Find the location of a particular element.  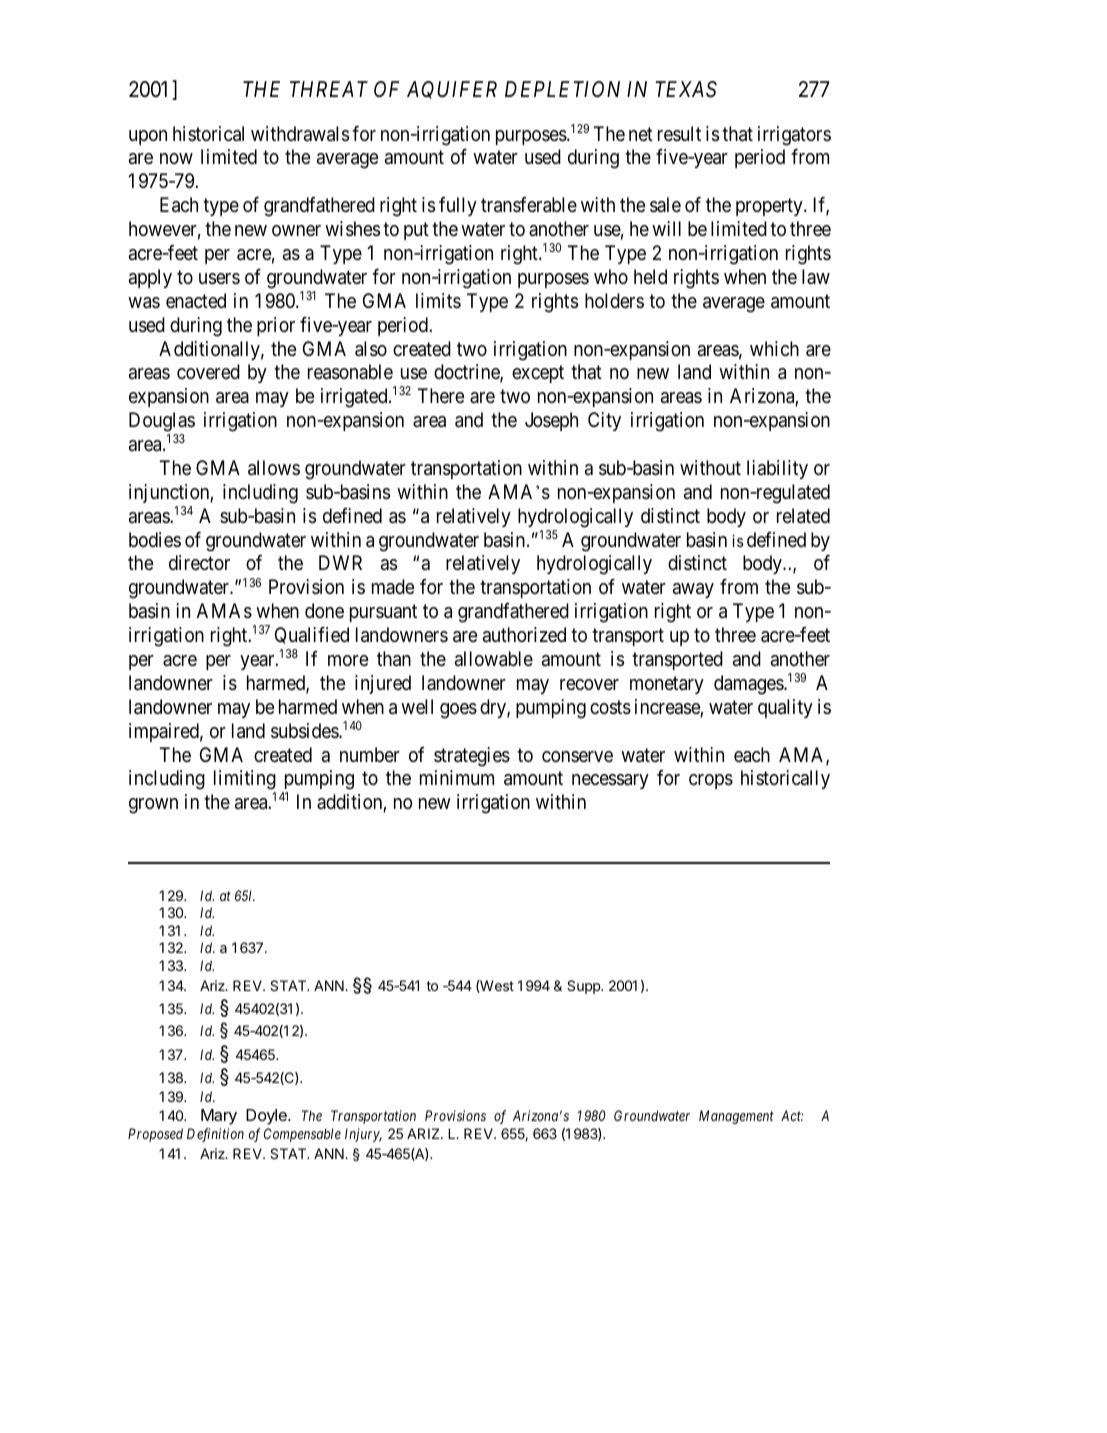

limiting is located at coordinates (245, 781).
